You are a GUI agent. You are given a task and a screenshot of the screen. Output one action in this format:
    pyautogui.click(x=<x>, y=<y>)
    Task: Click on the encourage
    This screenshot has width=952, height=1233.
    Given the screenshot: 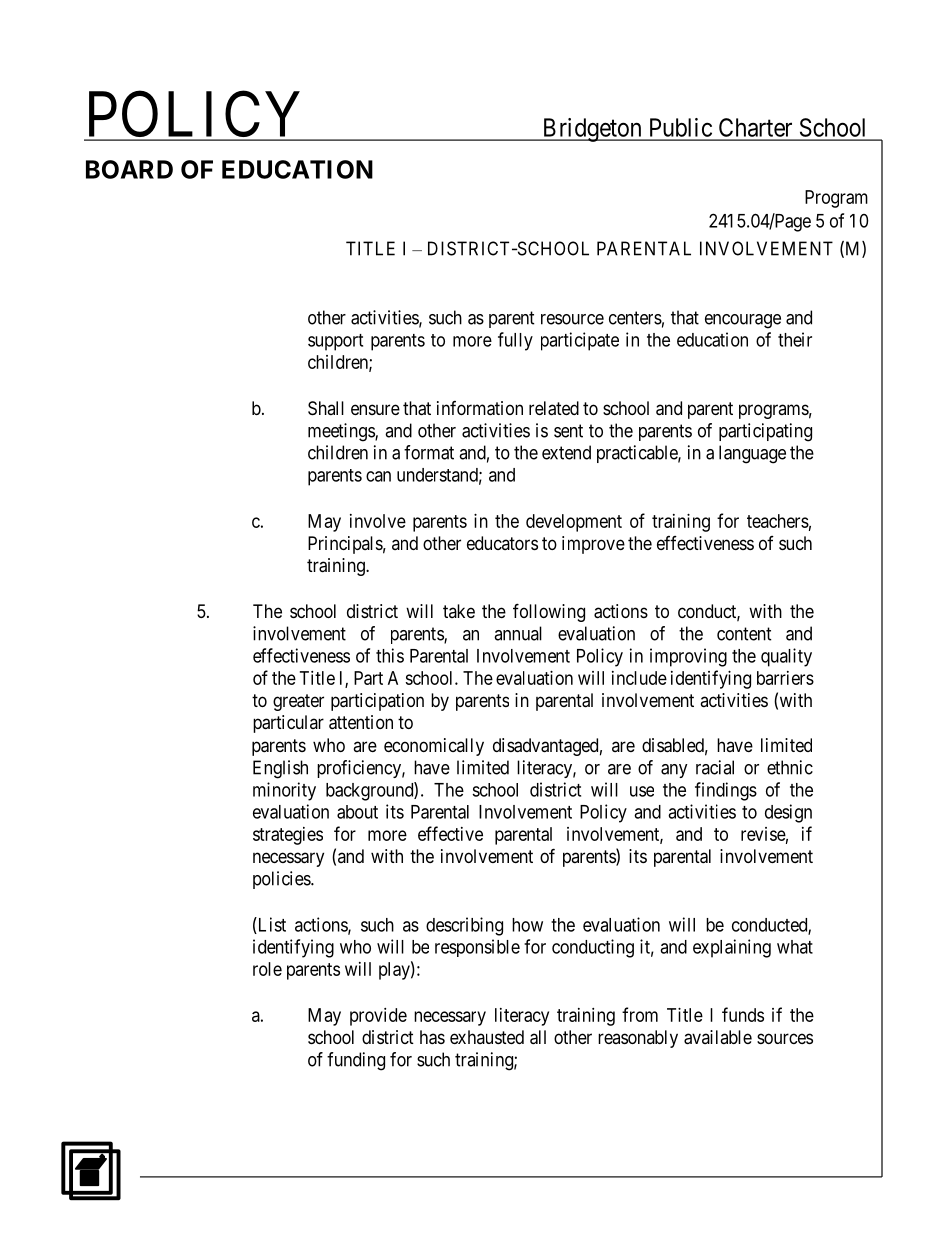 What is the action you would take?
    pyautogui.click(x=743, y=321)
